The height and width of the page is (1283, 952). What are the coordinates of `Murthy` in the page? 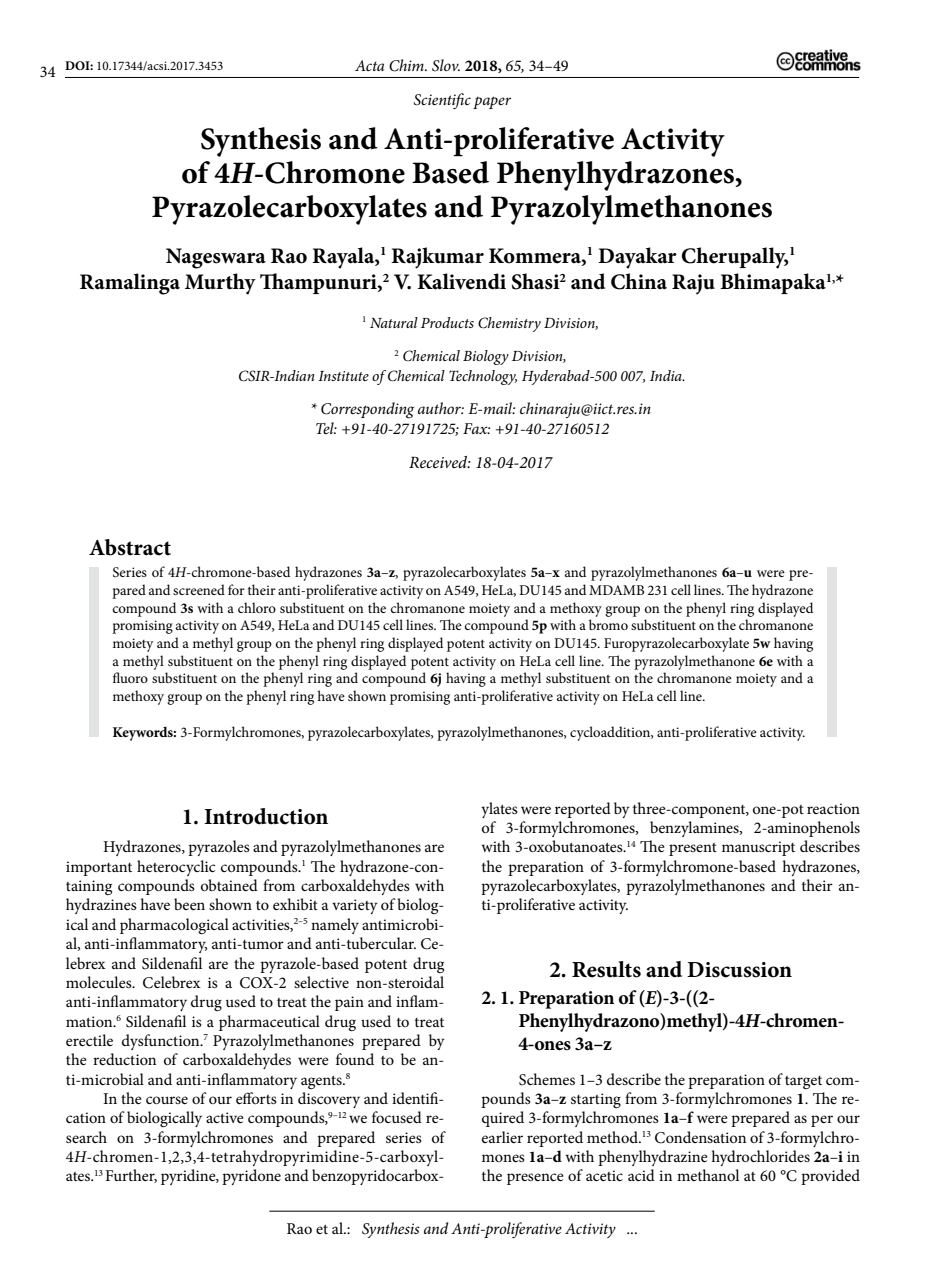 It's located at (220, 284).
